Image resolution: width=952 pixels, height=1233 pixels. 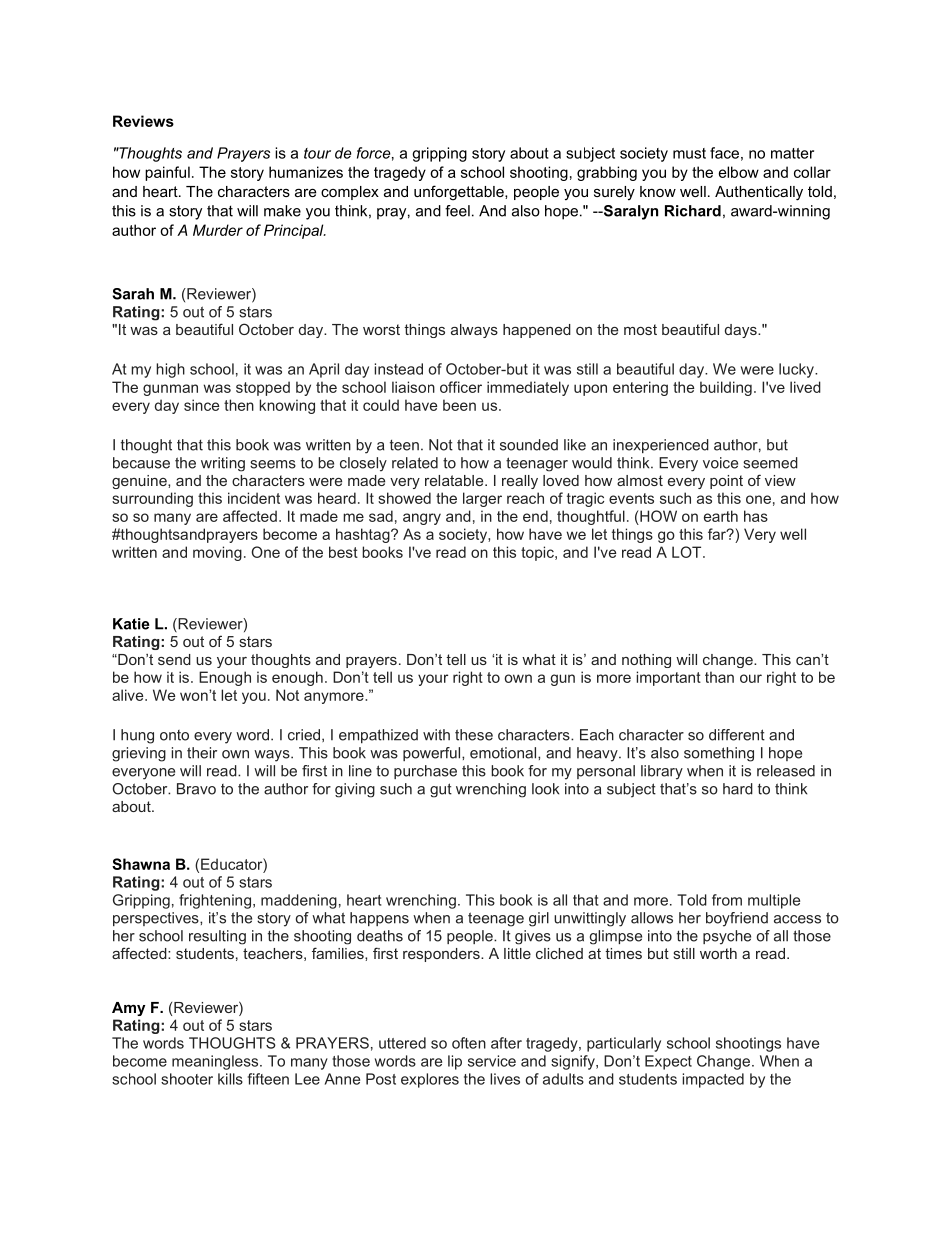 I want to click on than, so click(x=719, y=677).
